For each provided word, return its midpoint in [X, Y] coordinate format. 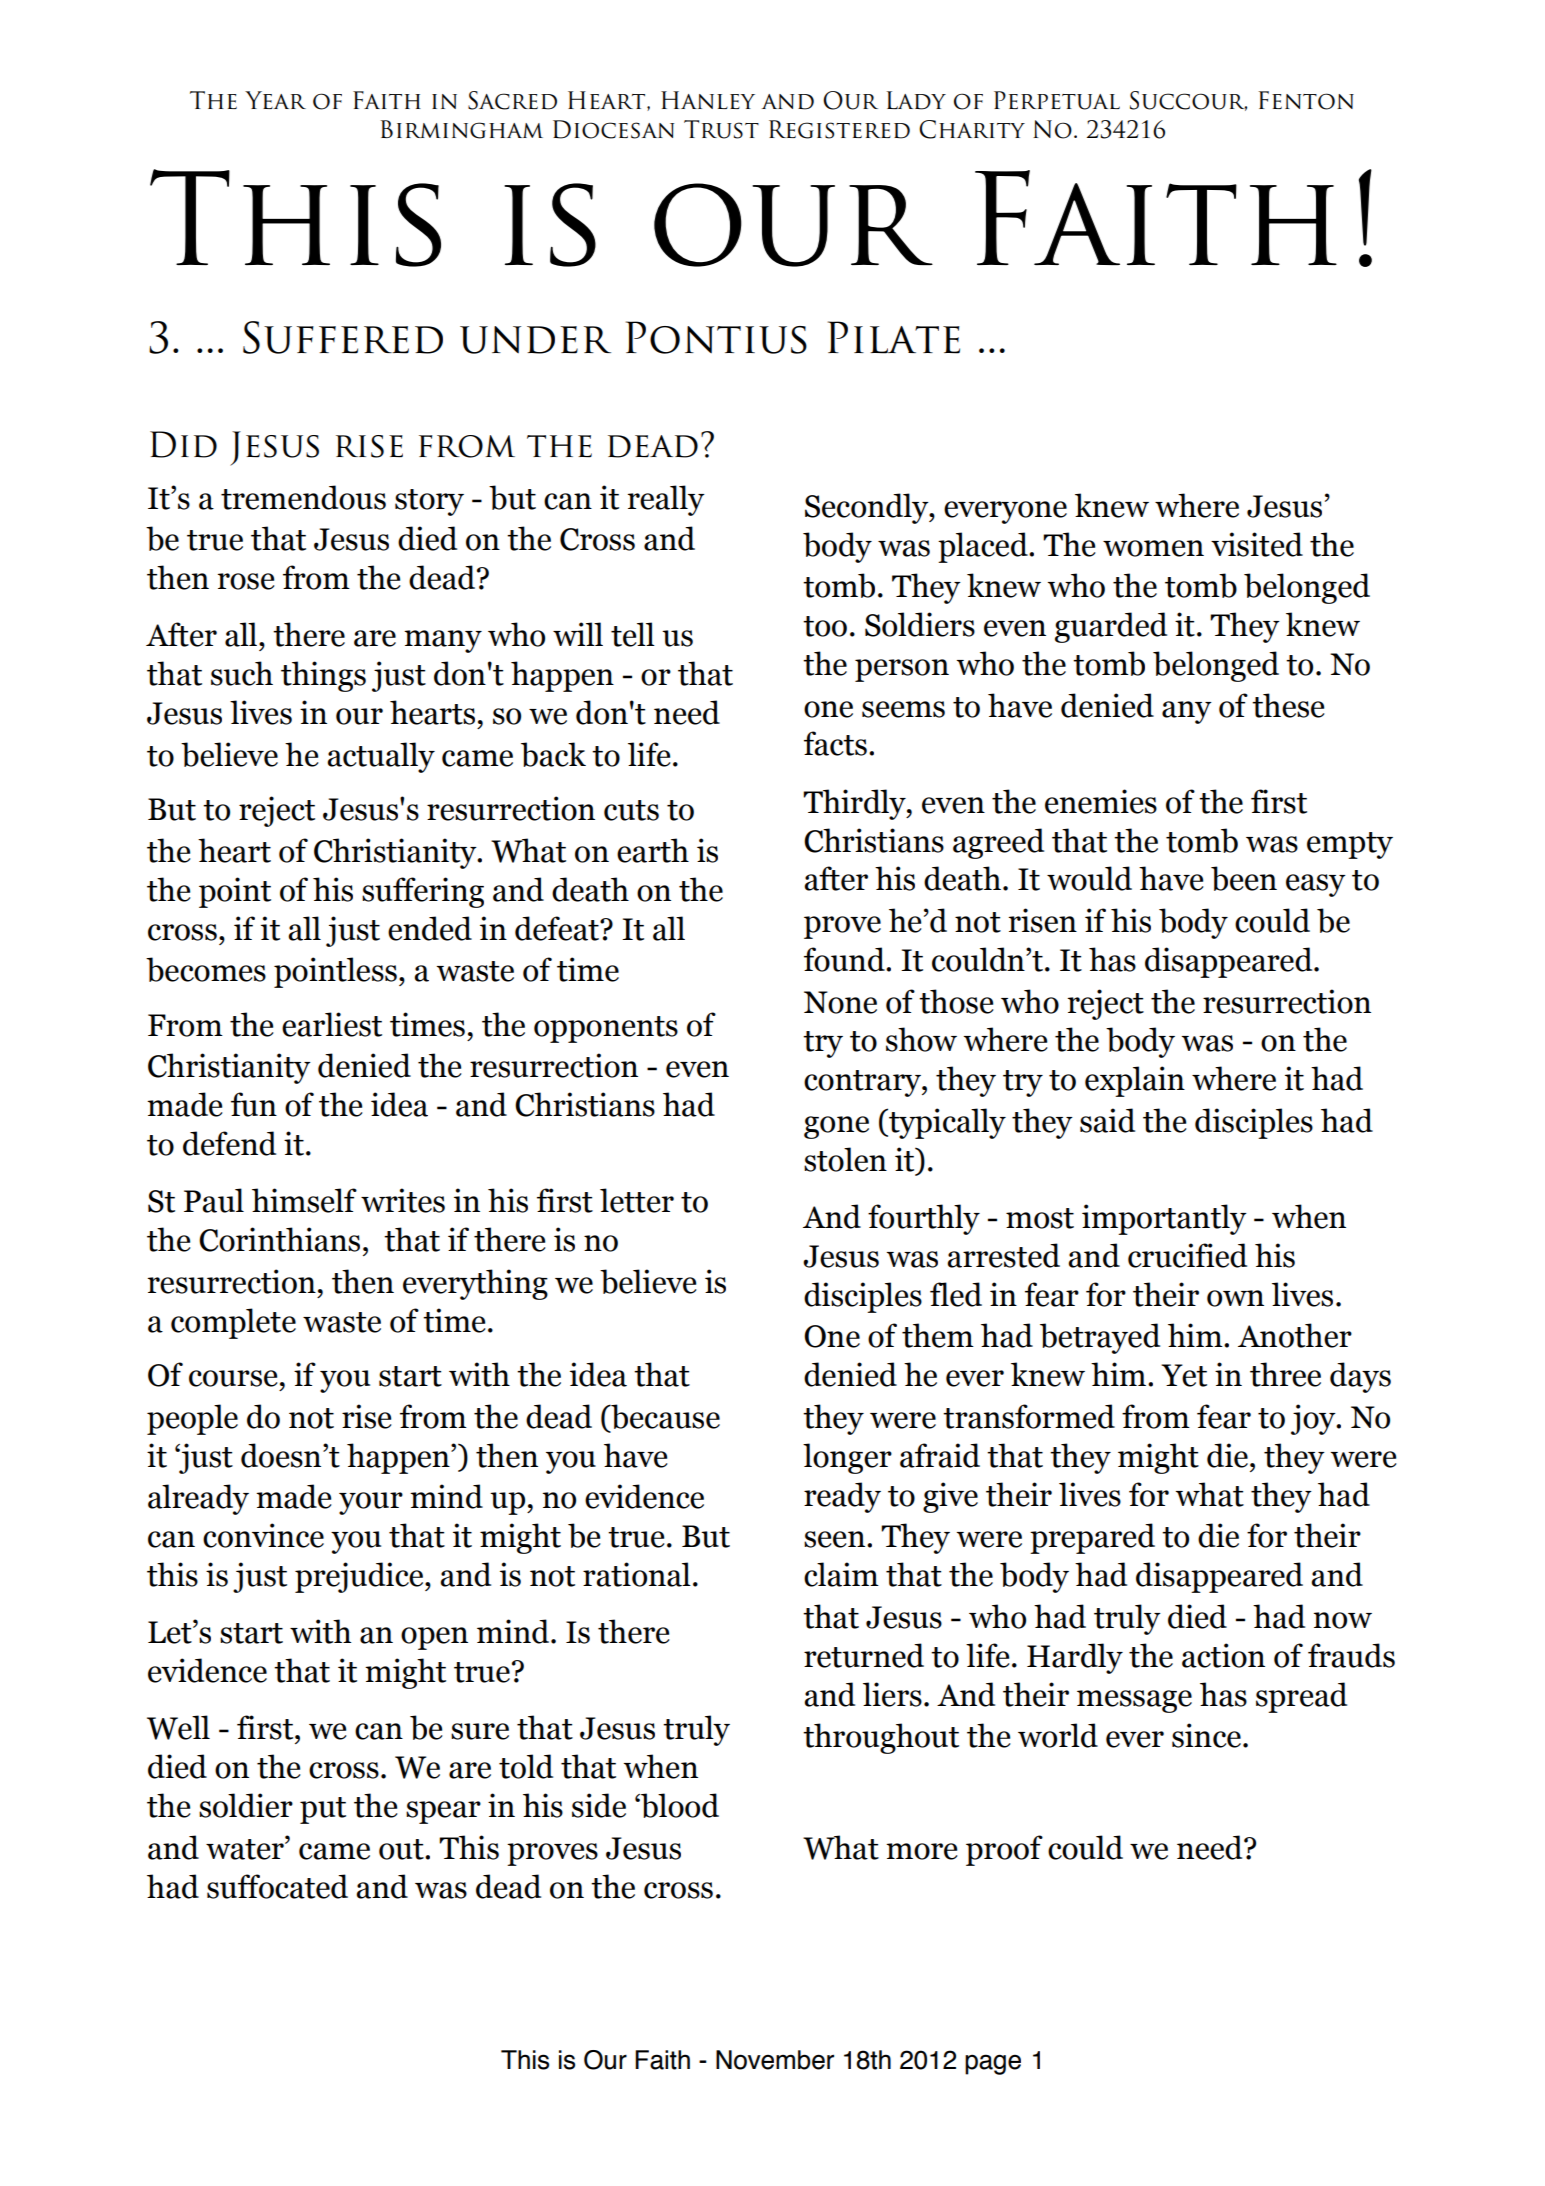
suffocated [277, 1886]
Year [275, 100]
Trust [721, 129]
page [993, 2064]
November [775, 2060]
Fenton [1306, 100]
